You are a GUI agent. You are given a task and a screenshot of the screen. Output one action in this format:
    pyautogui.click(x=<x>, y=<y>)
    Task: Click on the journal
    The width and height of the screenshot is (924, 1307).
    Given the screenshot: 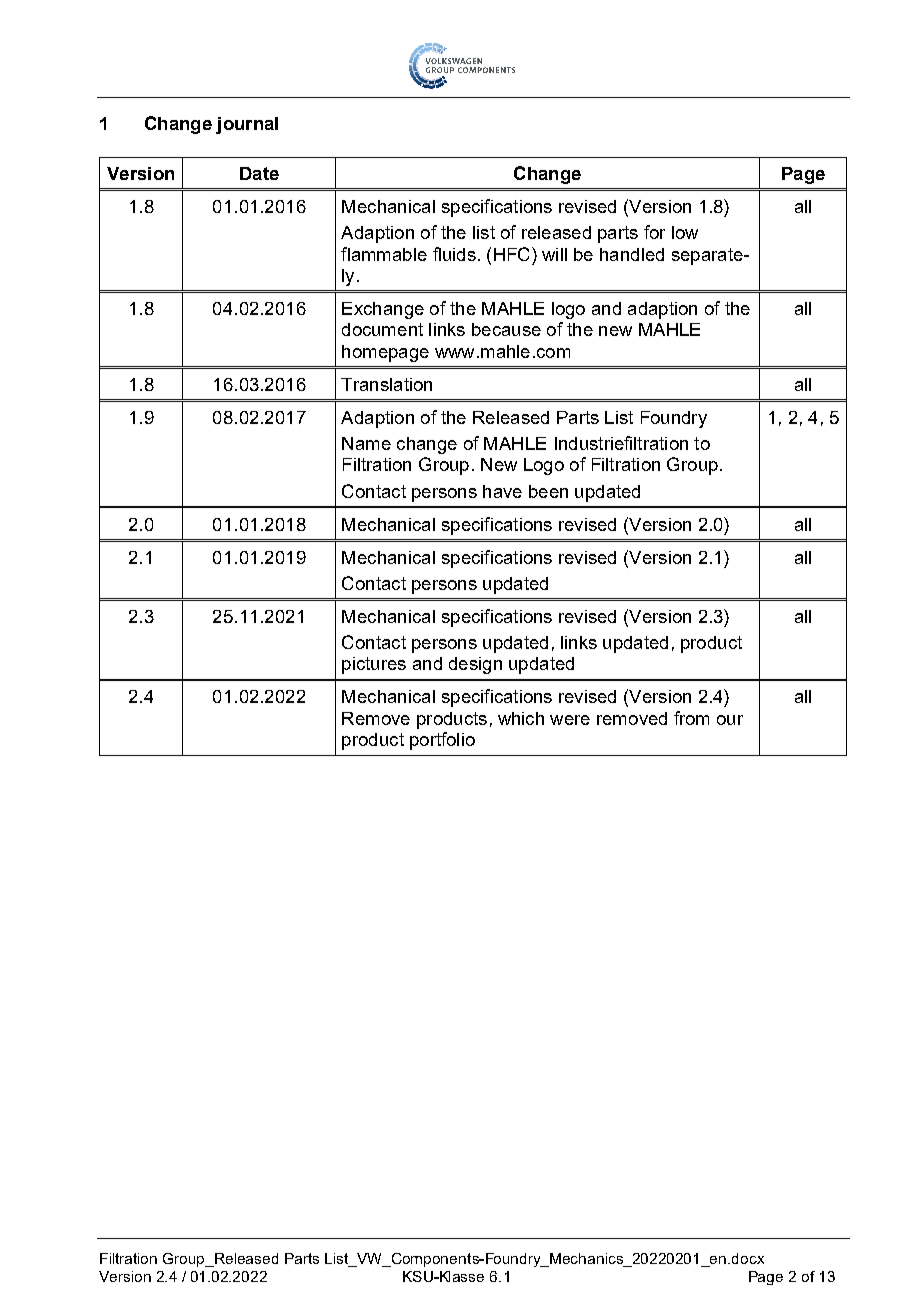 What is the action you would take?
    pyautogui.click(x=247, y=125)
